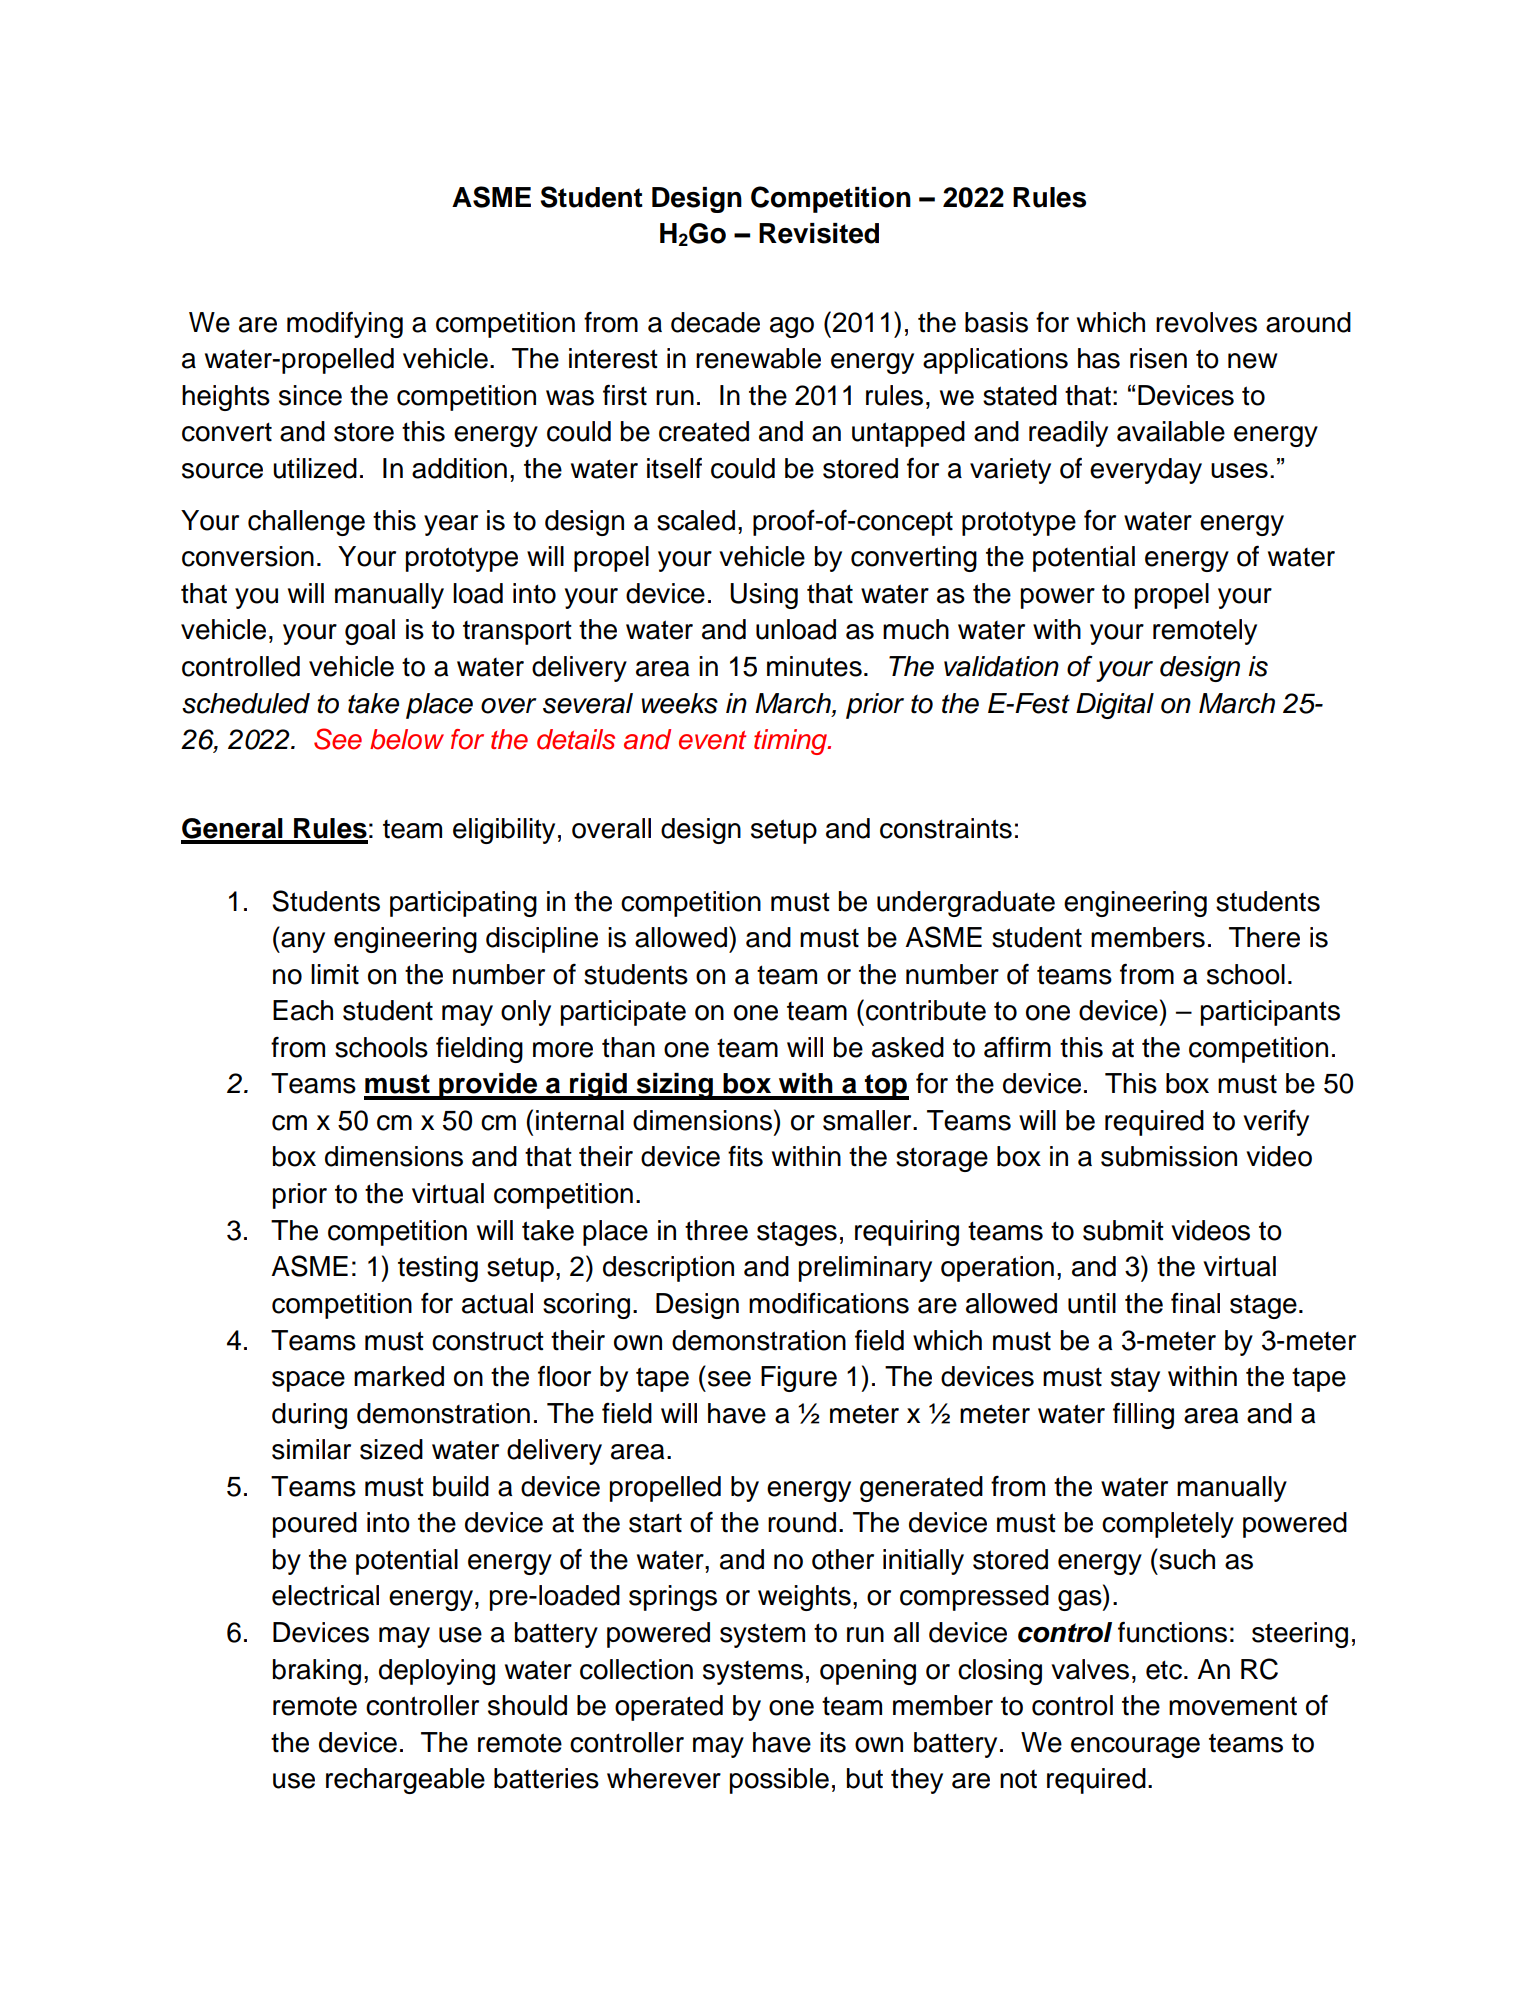 This screenshot has height=1991, width=1539. What do you see at coordinates (1123, 1230) in the screenshot?
I see `submit` at bounding box center [1123, 1230].
